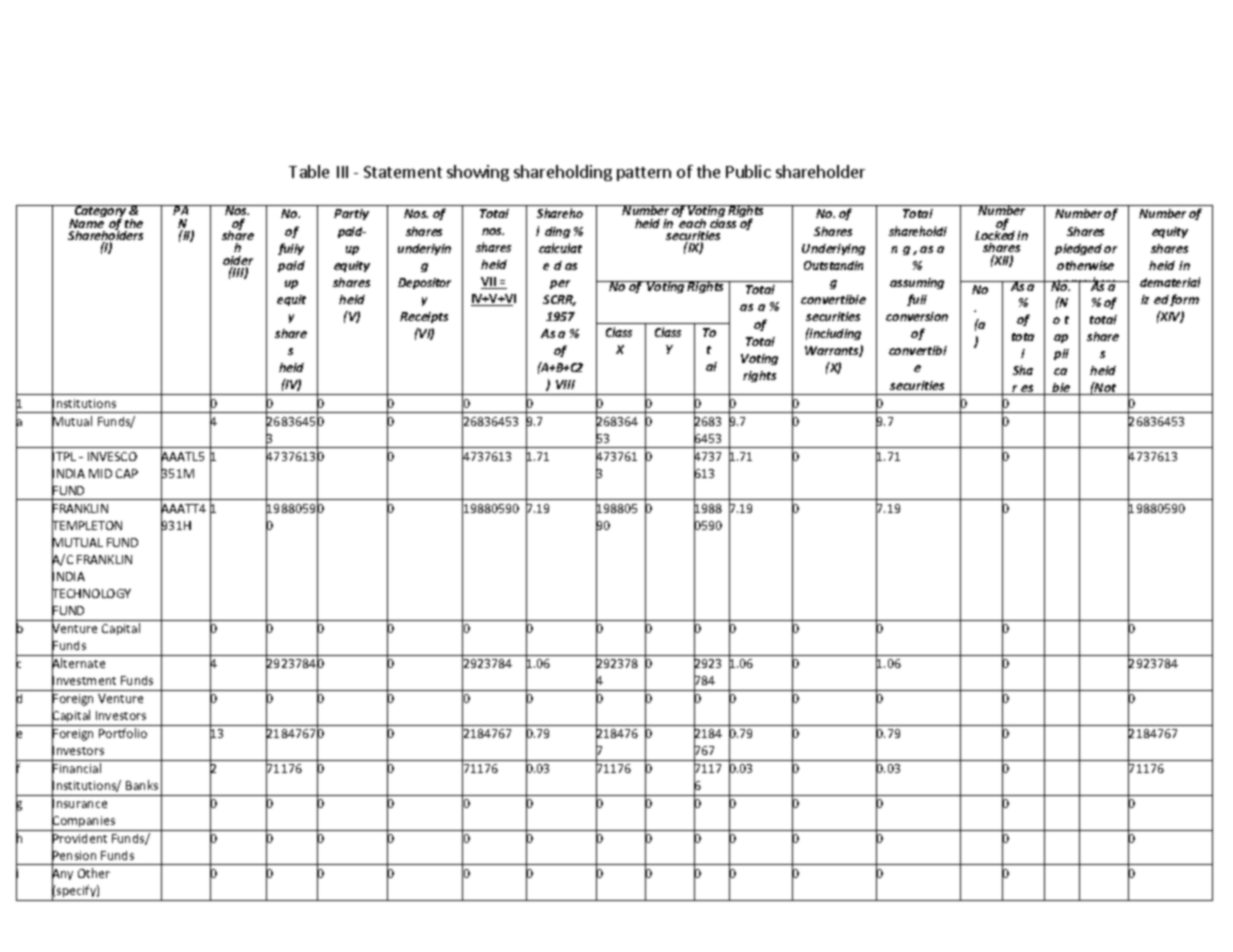 Image resolution: width=1233 pixels, height=952 pixels. Describe the element at coordinates (565, 384) in the image. I see `VIII` at that location.
